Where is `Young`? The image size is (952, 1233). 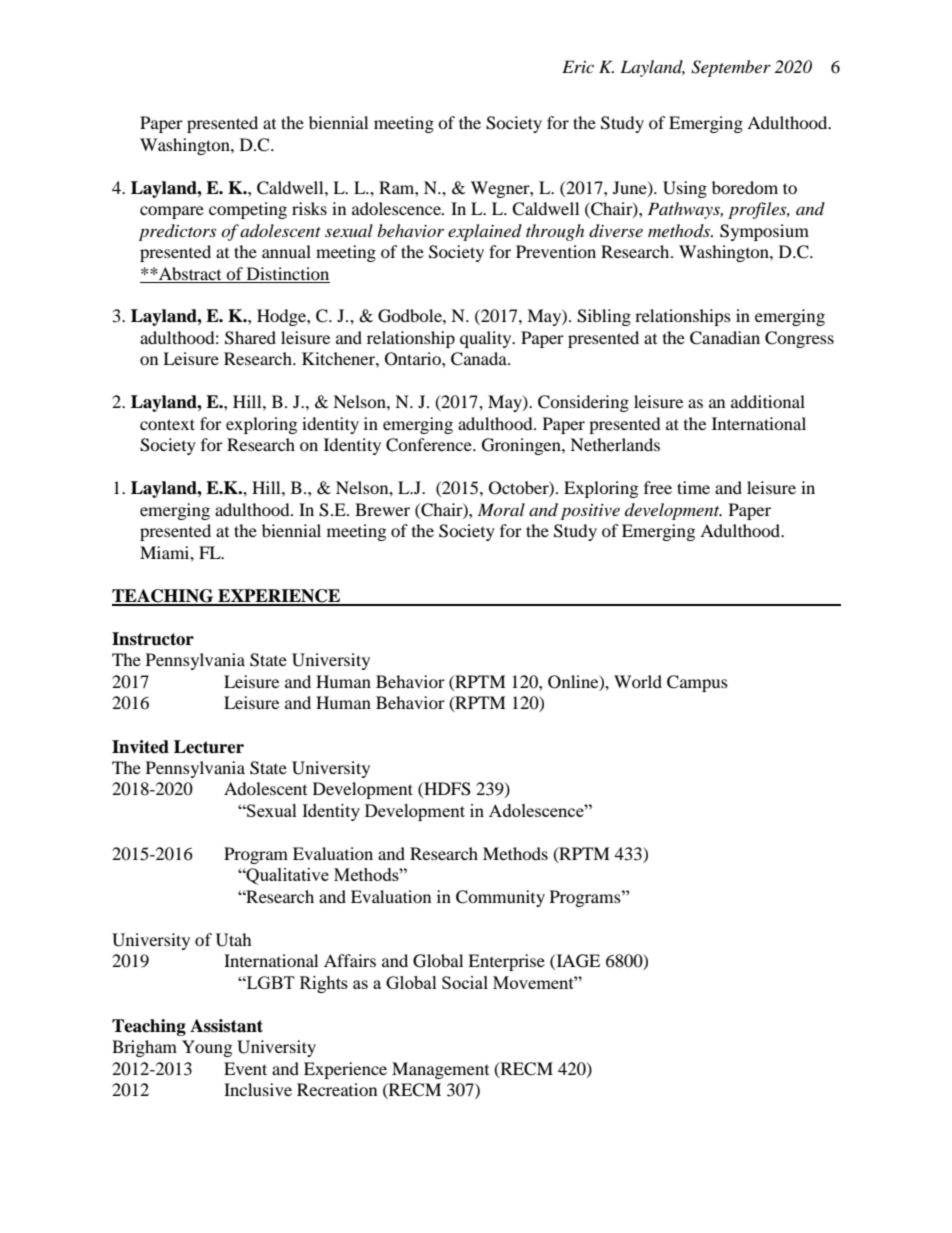
Young is located at coordinates (207, 1048).
